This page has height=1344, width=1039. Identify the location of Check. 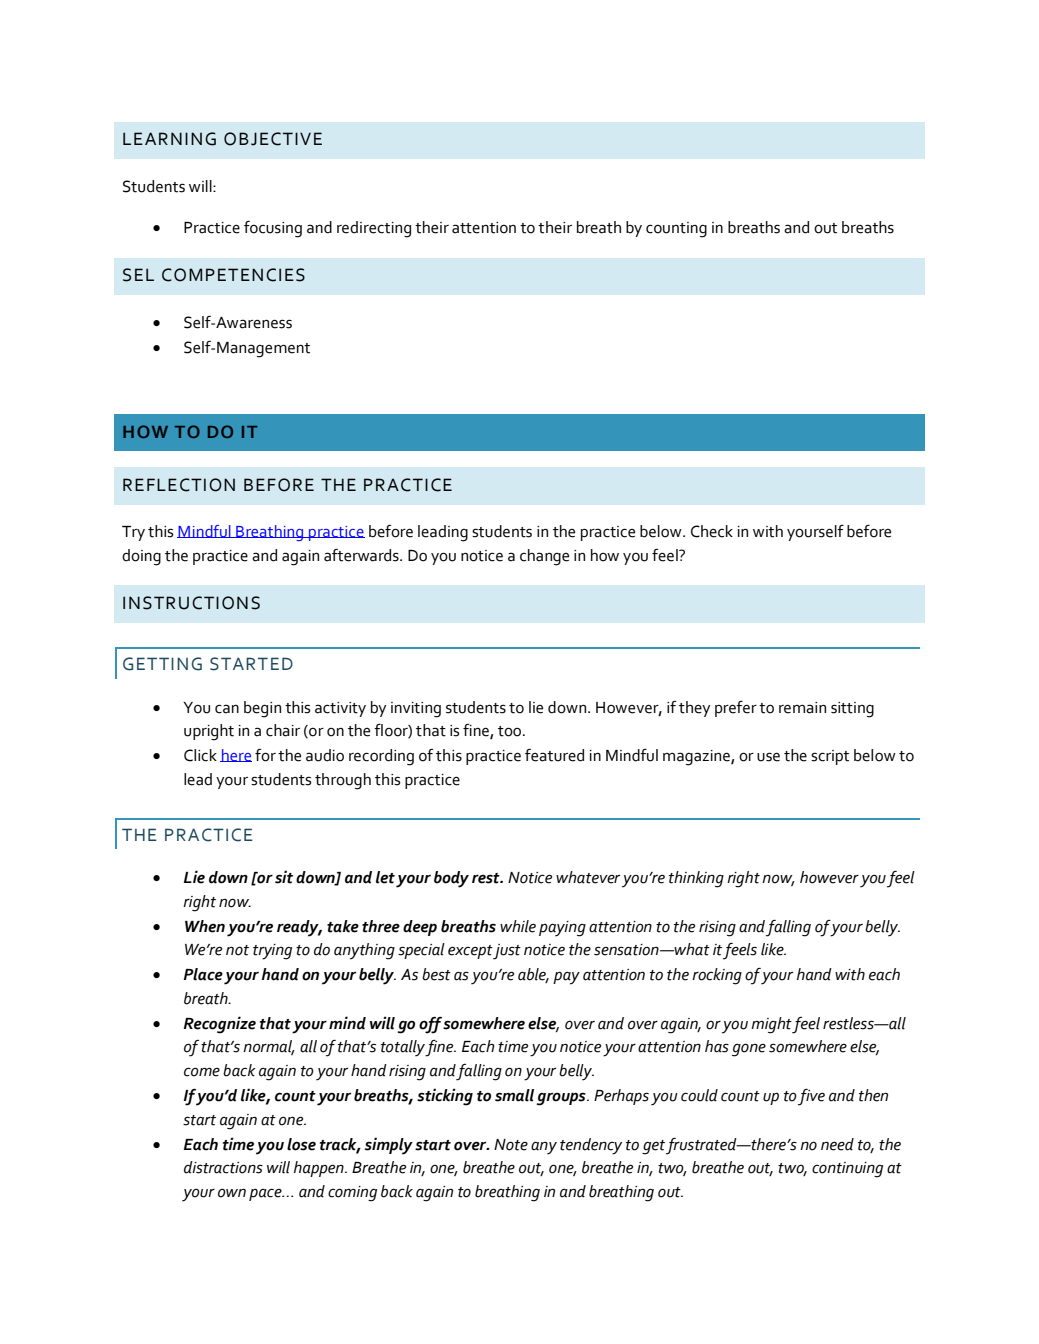
(712, 531).
